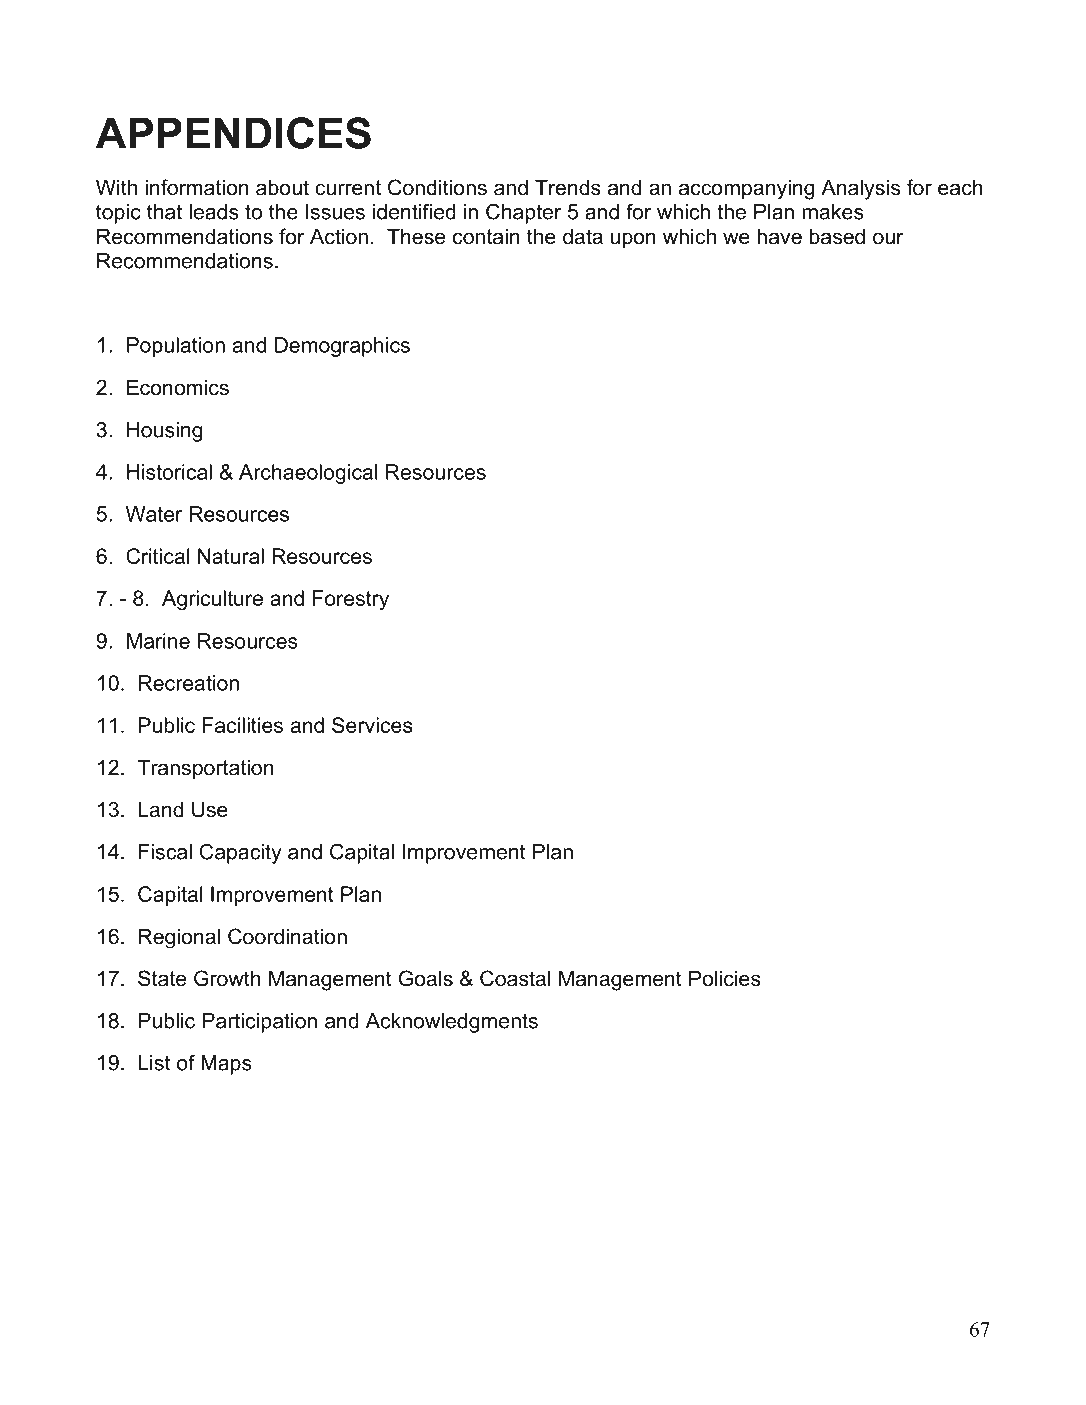 Image resolution: width=1086 pixels, height=1405 pixels. I want to click on Acknowledgments, so click(452, 1023).
